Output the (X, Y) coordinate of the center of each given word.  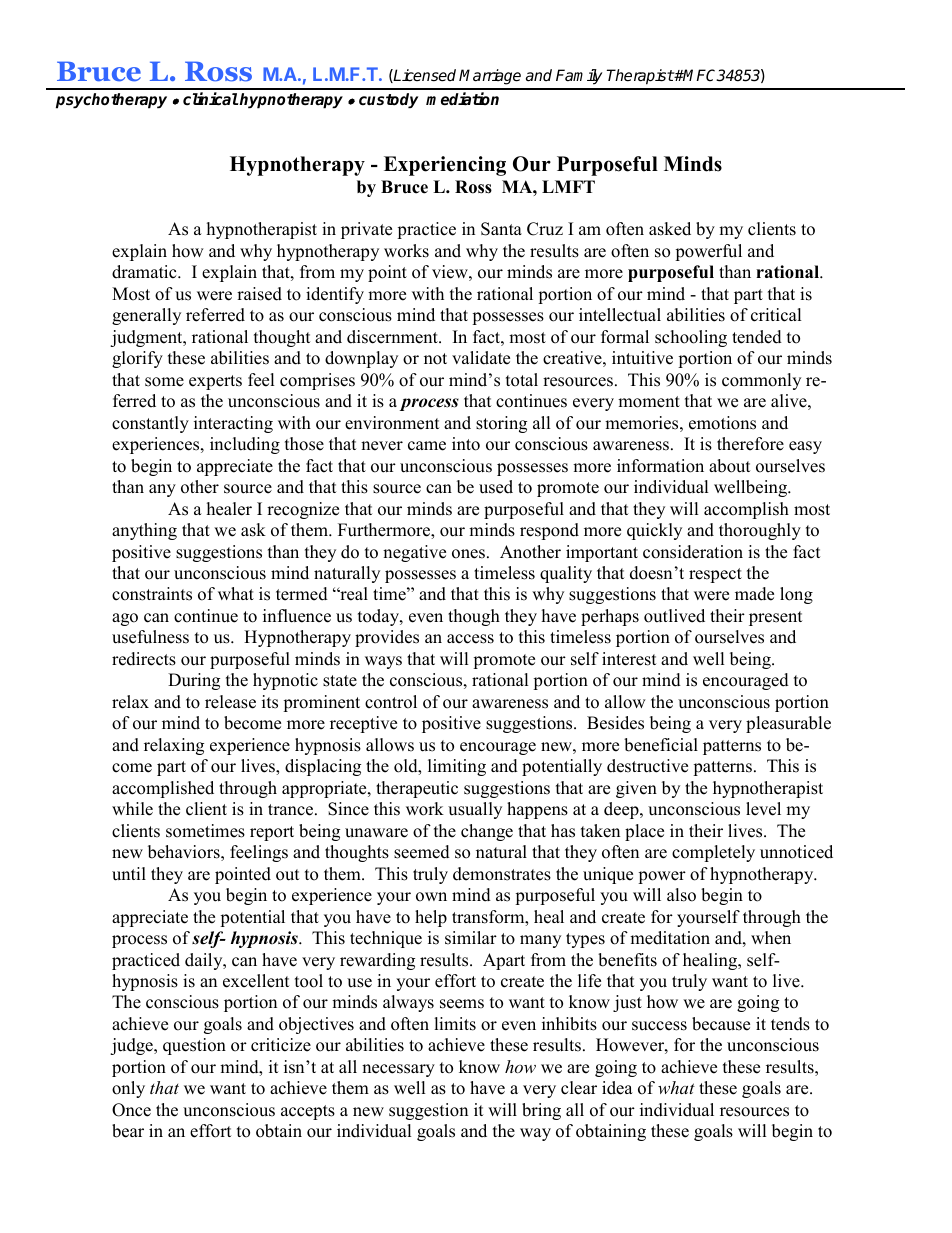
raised (259, 294)
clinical (210, 99)
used (496, 487)
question (194, 1046)
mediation (462, 99)
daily (205, 961)
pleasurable (788, 724)
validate (481, 358)
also (681, 895)
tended (757, 337)
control (391, 702)
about (730, 466)
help (431, 918)
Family (579, 77)
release (230, 702)
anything (144, 531)
